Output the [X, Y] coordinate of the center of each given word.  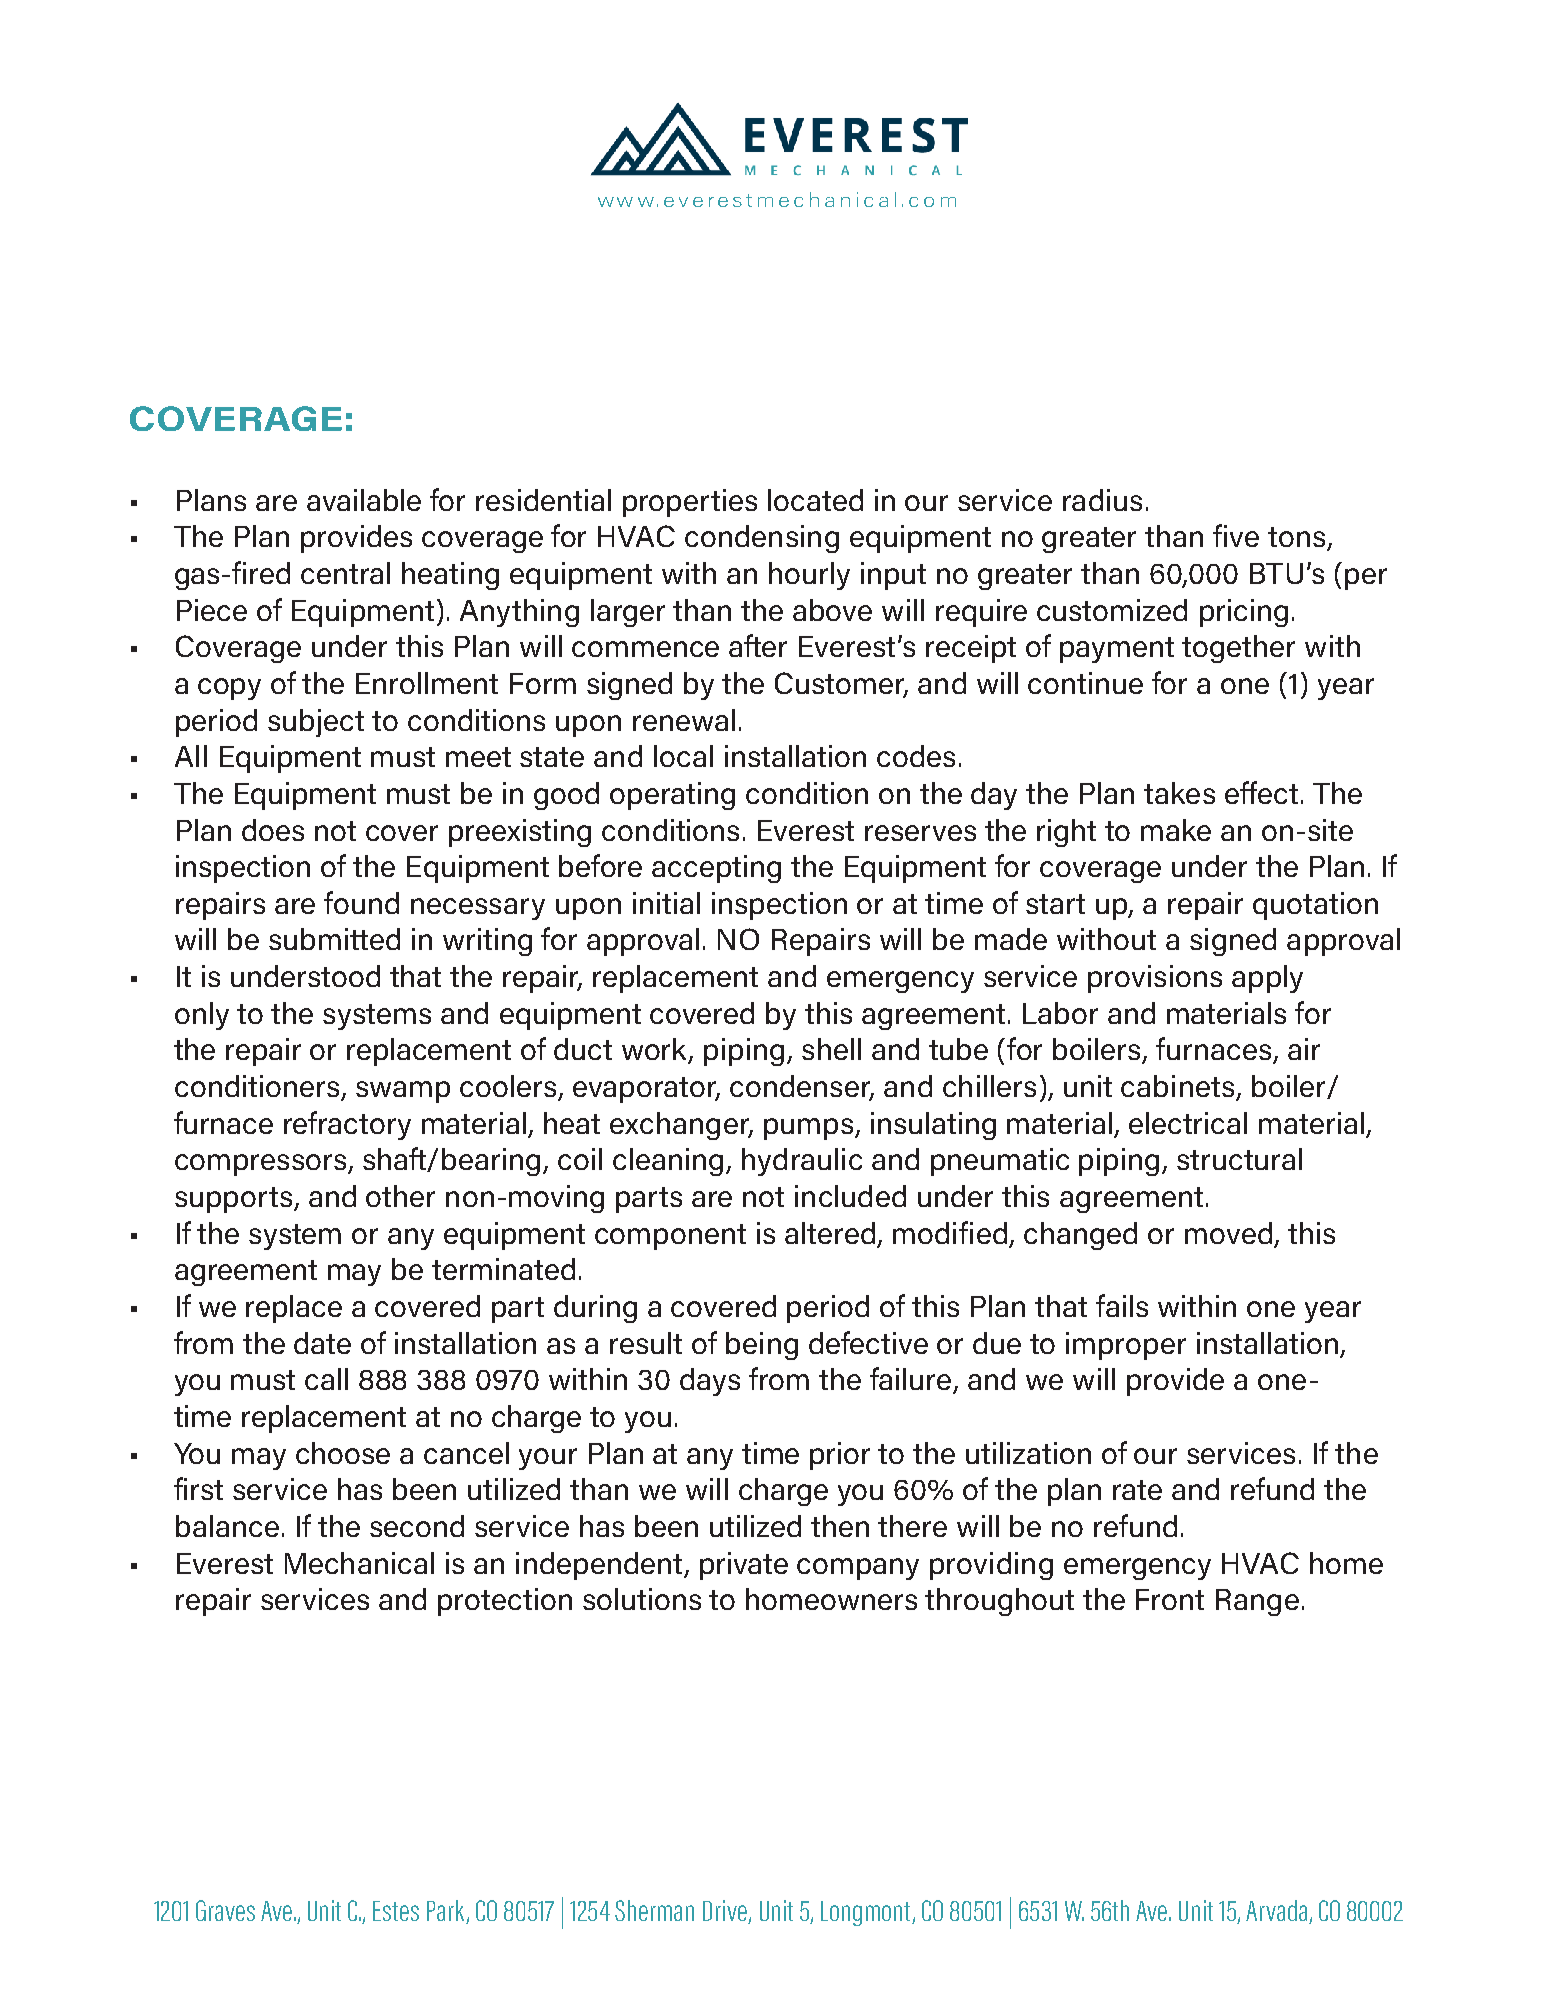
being [762, 1346]
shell [831, 1049]
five [1236, 535]
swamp [403, 1092]
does [273, 830]
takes [1179, 793]
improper [1126, 1346]
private [744, 1566]
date [322, 1343]
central [345, 573]
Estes [396, 1911]
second [417, 1526]
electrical [1188, 1123]
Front [1170, 1599]
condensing [762, 539]
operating [672, 796]
